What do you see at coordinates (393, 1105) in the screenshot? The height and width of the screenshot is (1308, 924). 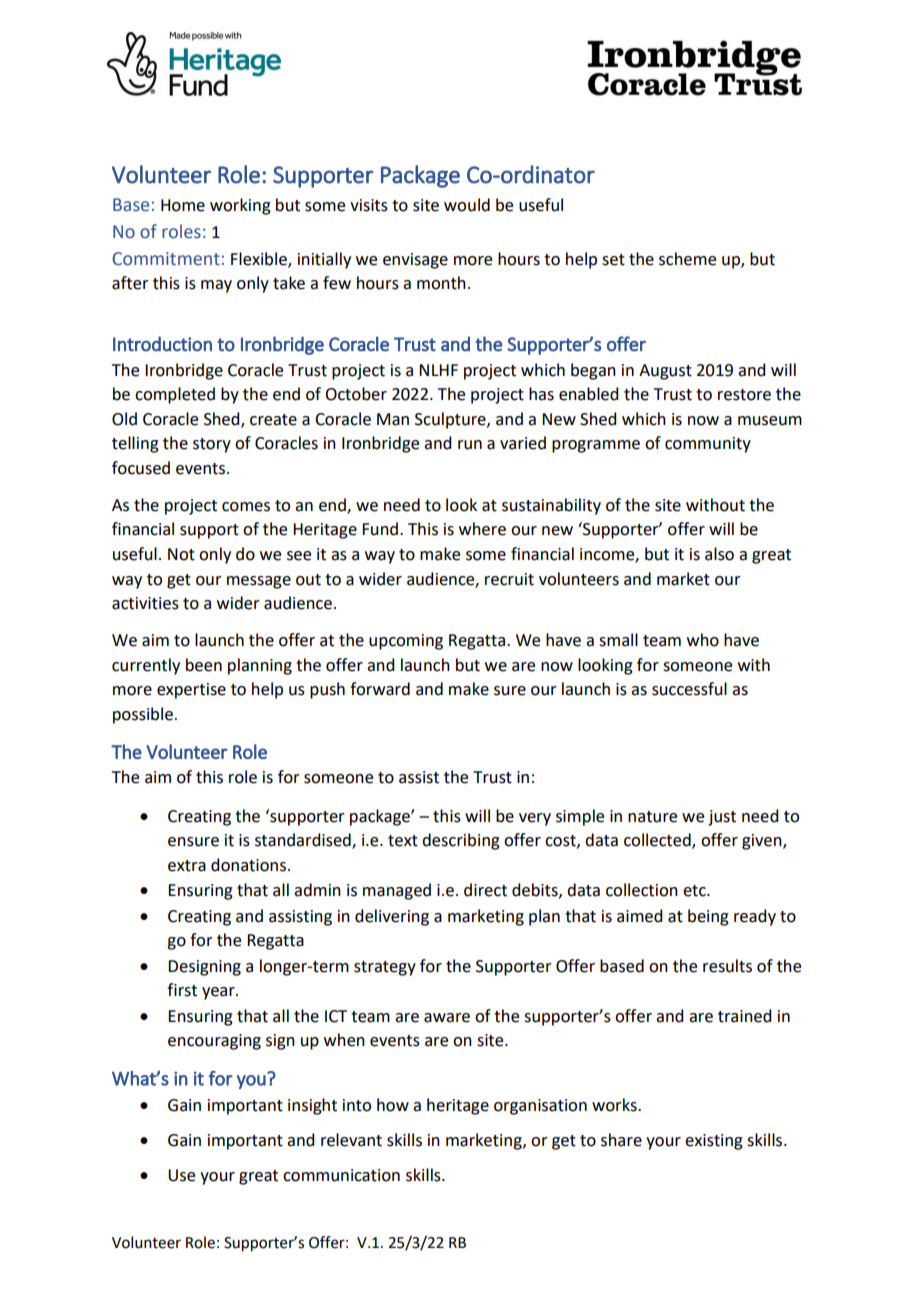 I see `how` at bounding box center [393, 1105].
